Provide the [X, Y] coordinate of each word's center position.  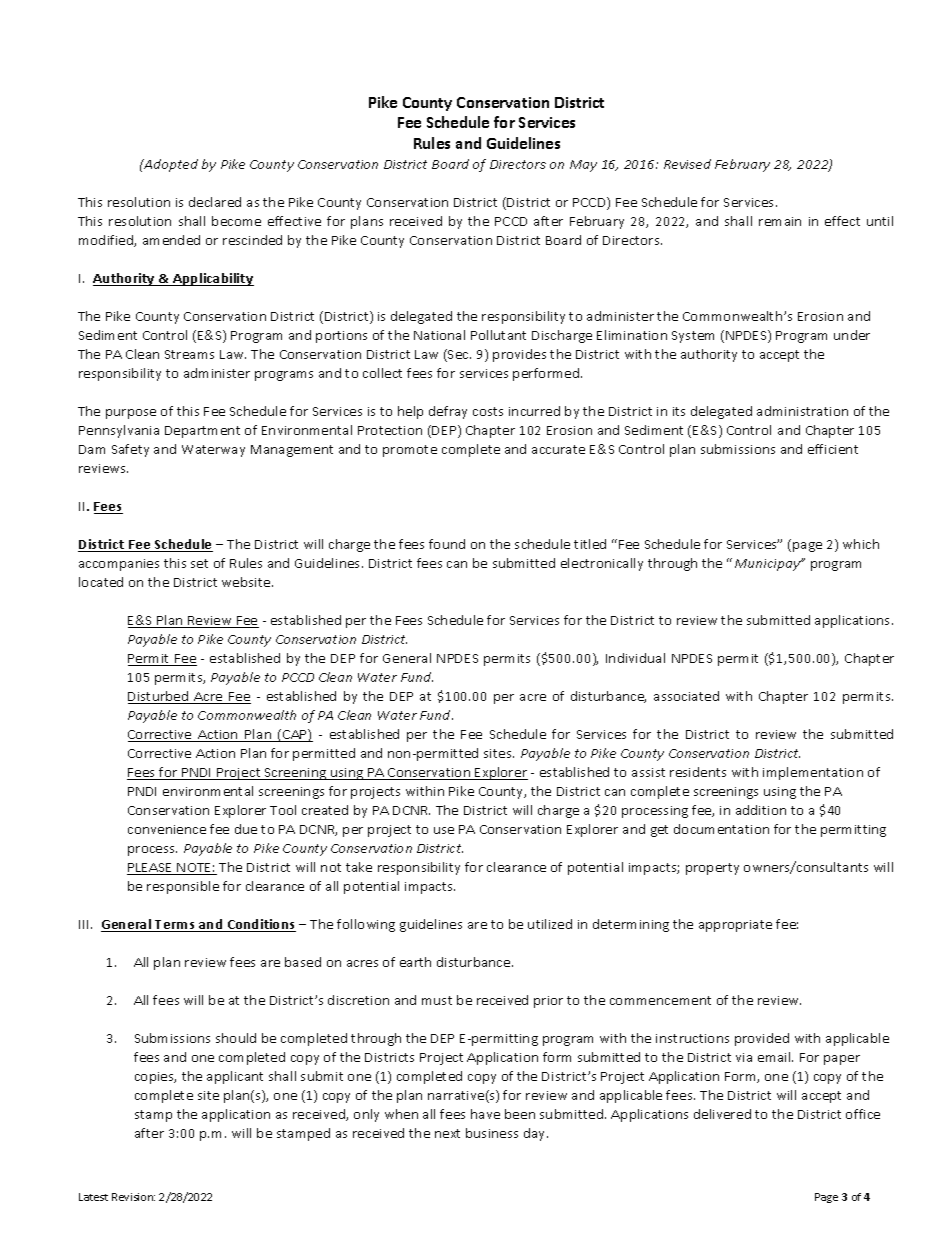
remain [780, 221]
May [583, 166]
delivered [722, 1114]
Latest [93, 1197]
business [492, 1133]
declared [215, 202]
